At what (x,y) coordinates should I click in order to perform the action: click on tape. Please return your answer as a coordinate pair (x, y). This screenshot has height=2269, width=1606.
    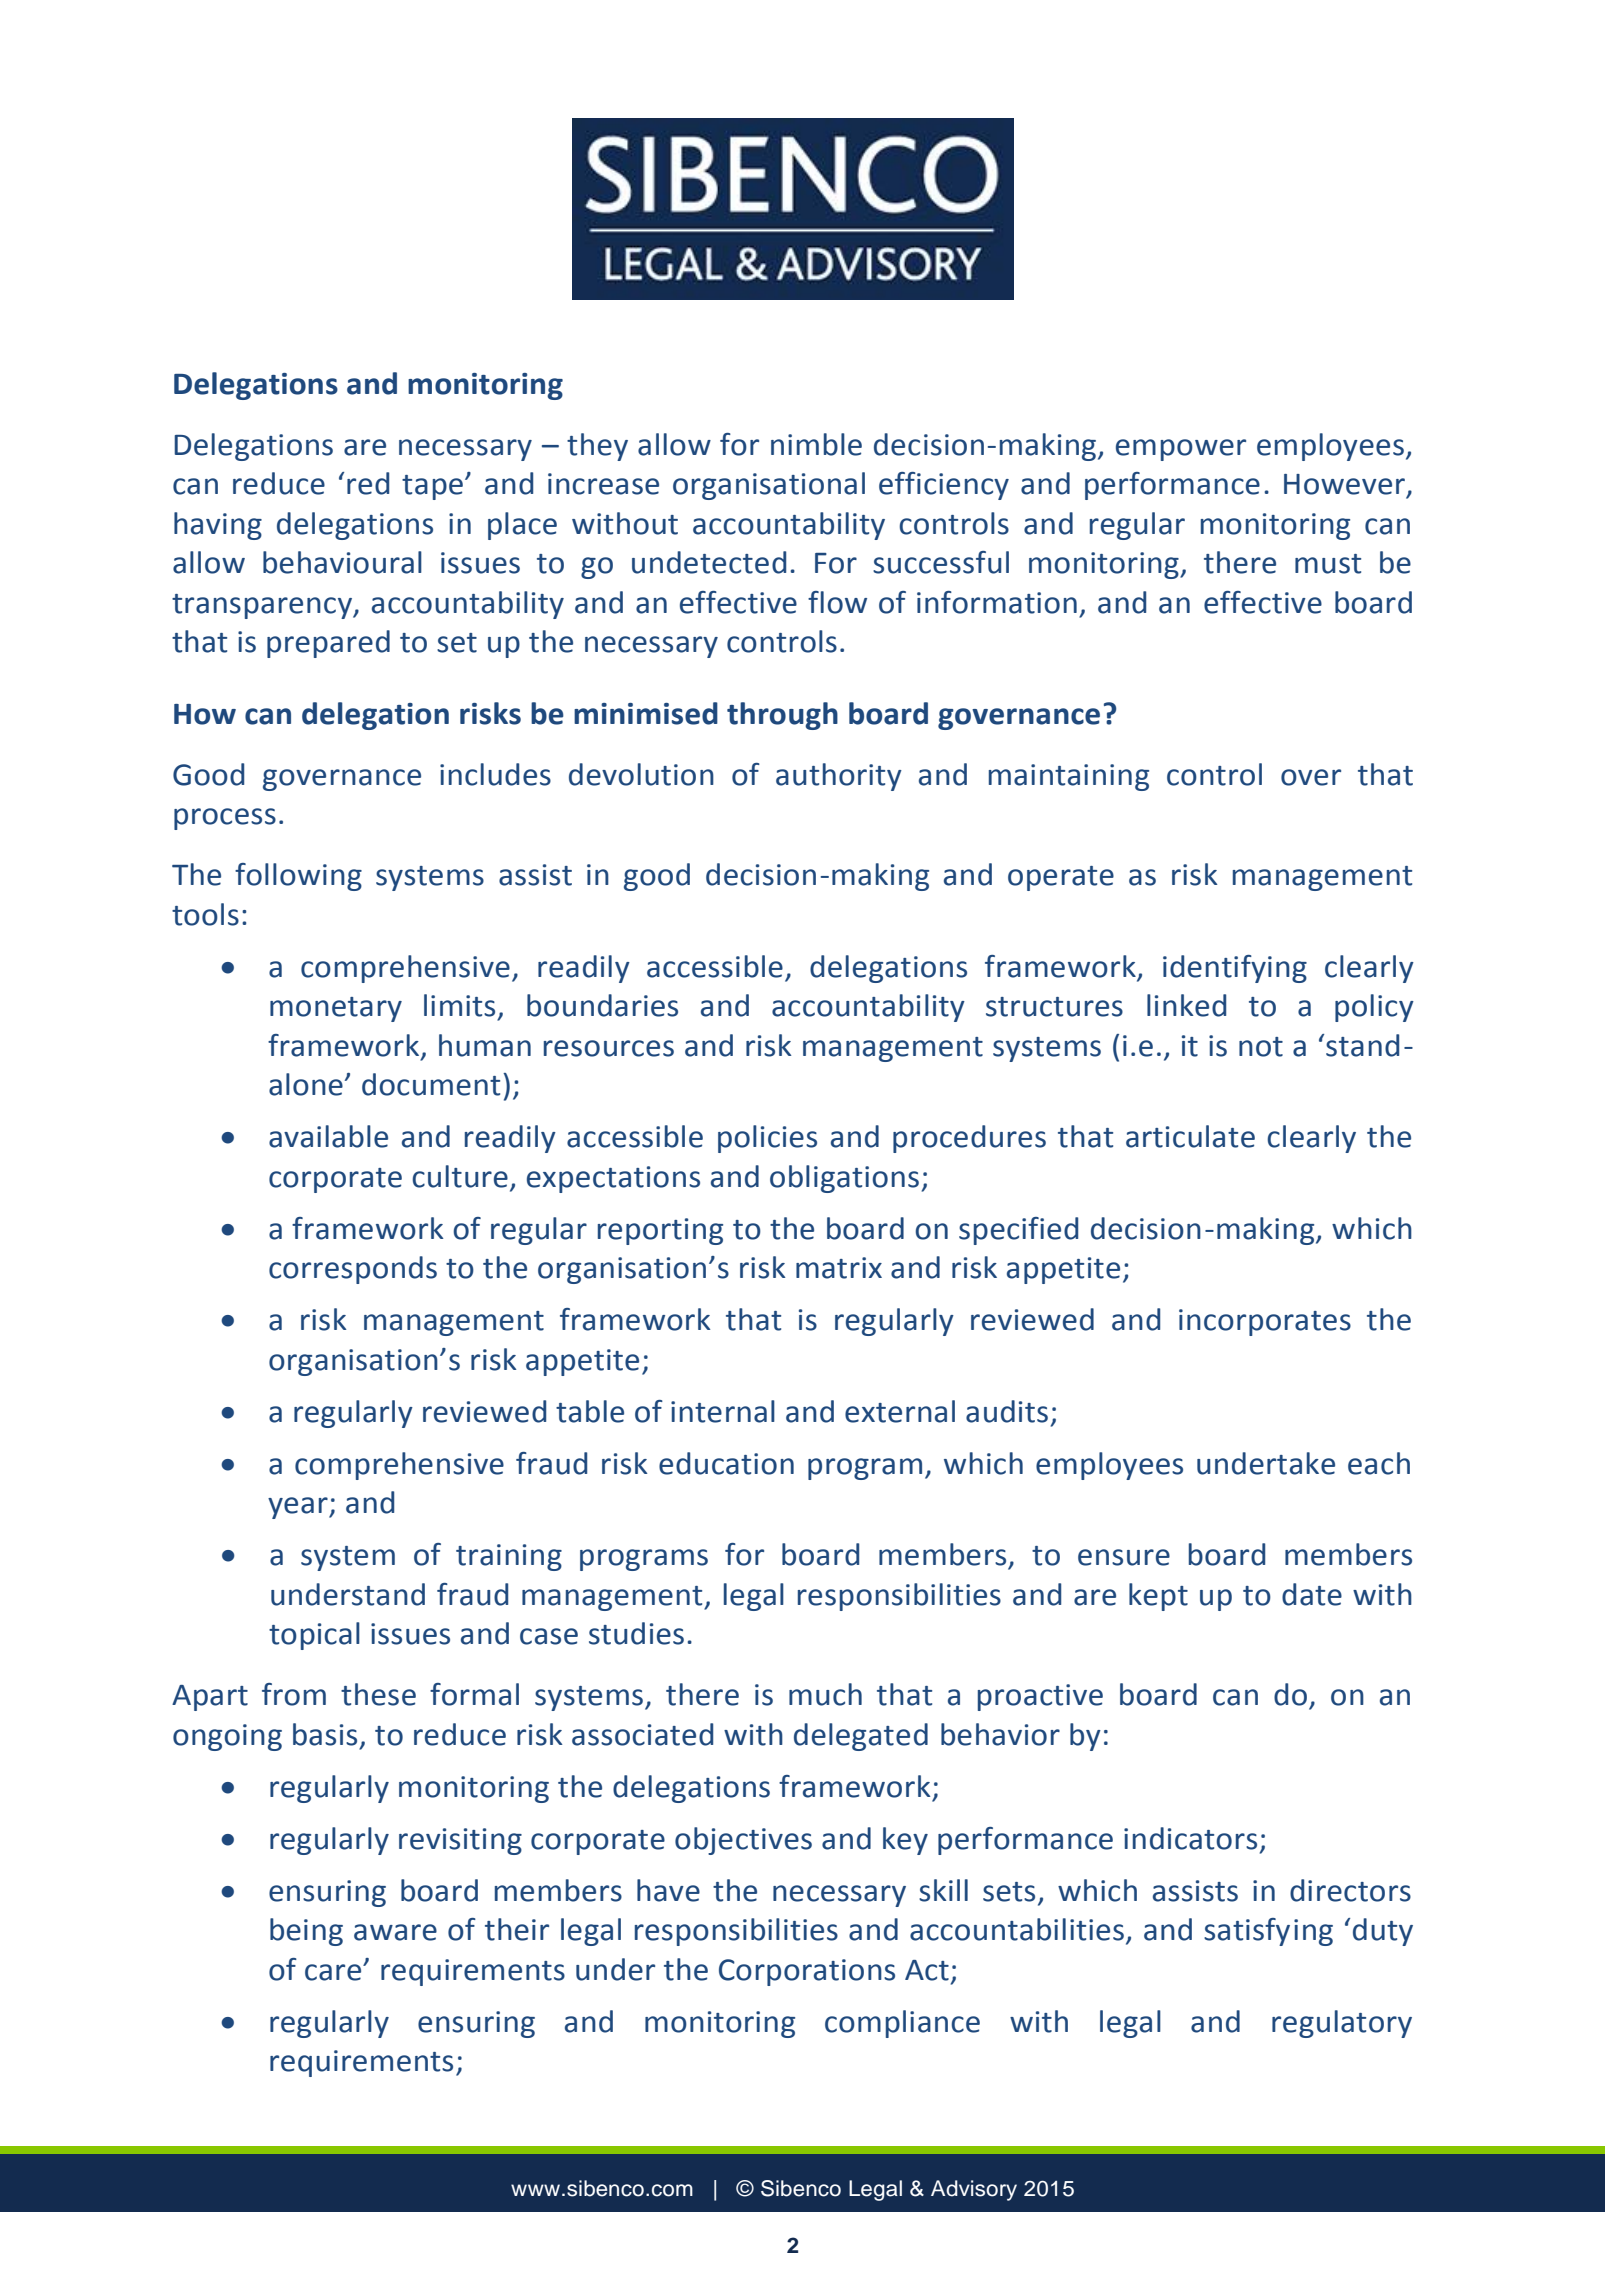
    Looking at the image, I should click on (432, 487).
